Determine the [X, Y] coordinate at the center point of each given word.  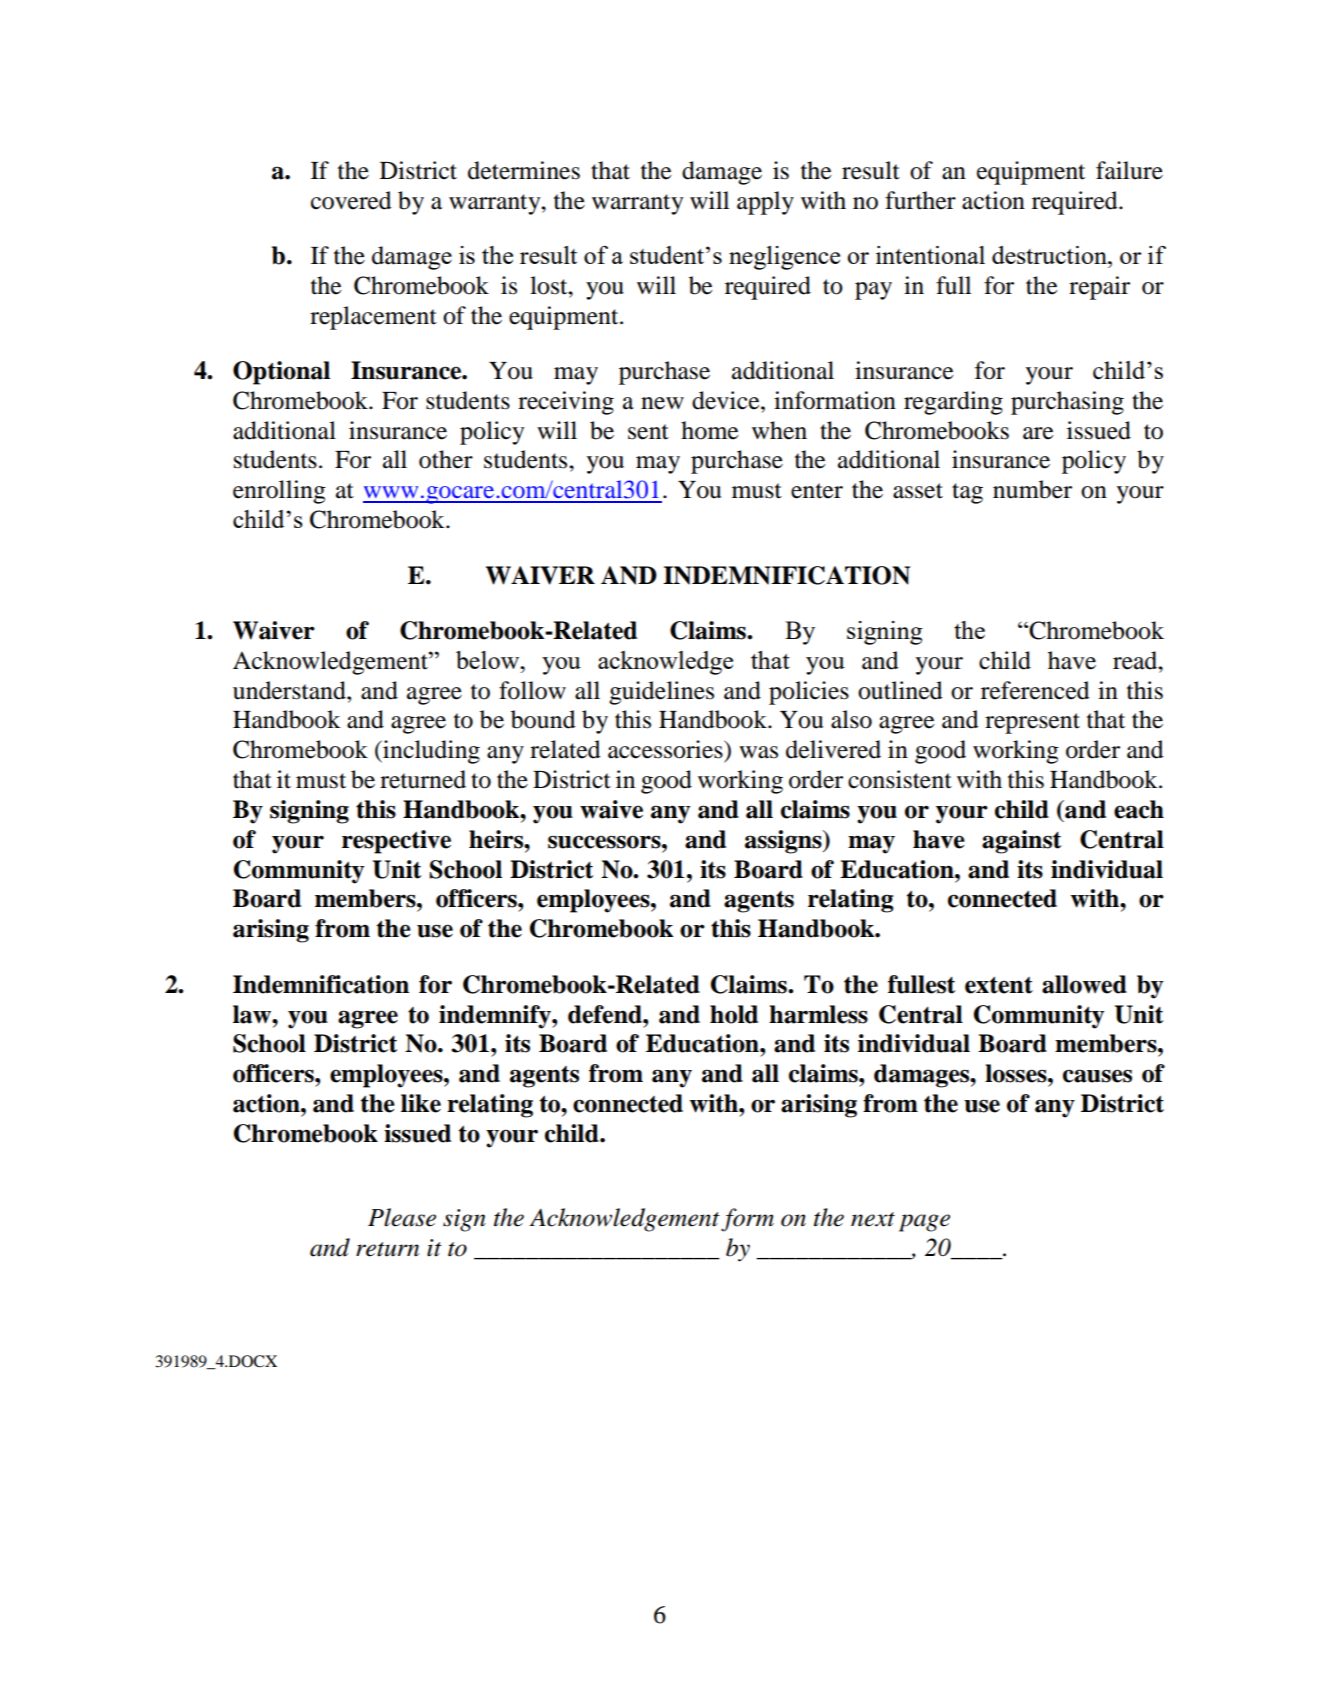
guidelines [661, 693]
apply [765, 203]
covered [351, 200]
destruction [1050, 255]
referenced [1035, 690]
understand [290, 690]
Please [402, 1217]
